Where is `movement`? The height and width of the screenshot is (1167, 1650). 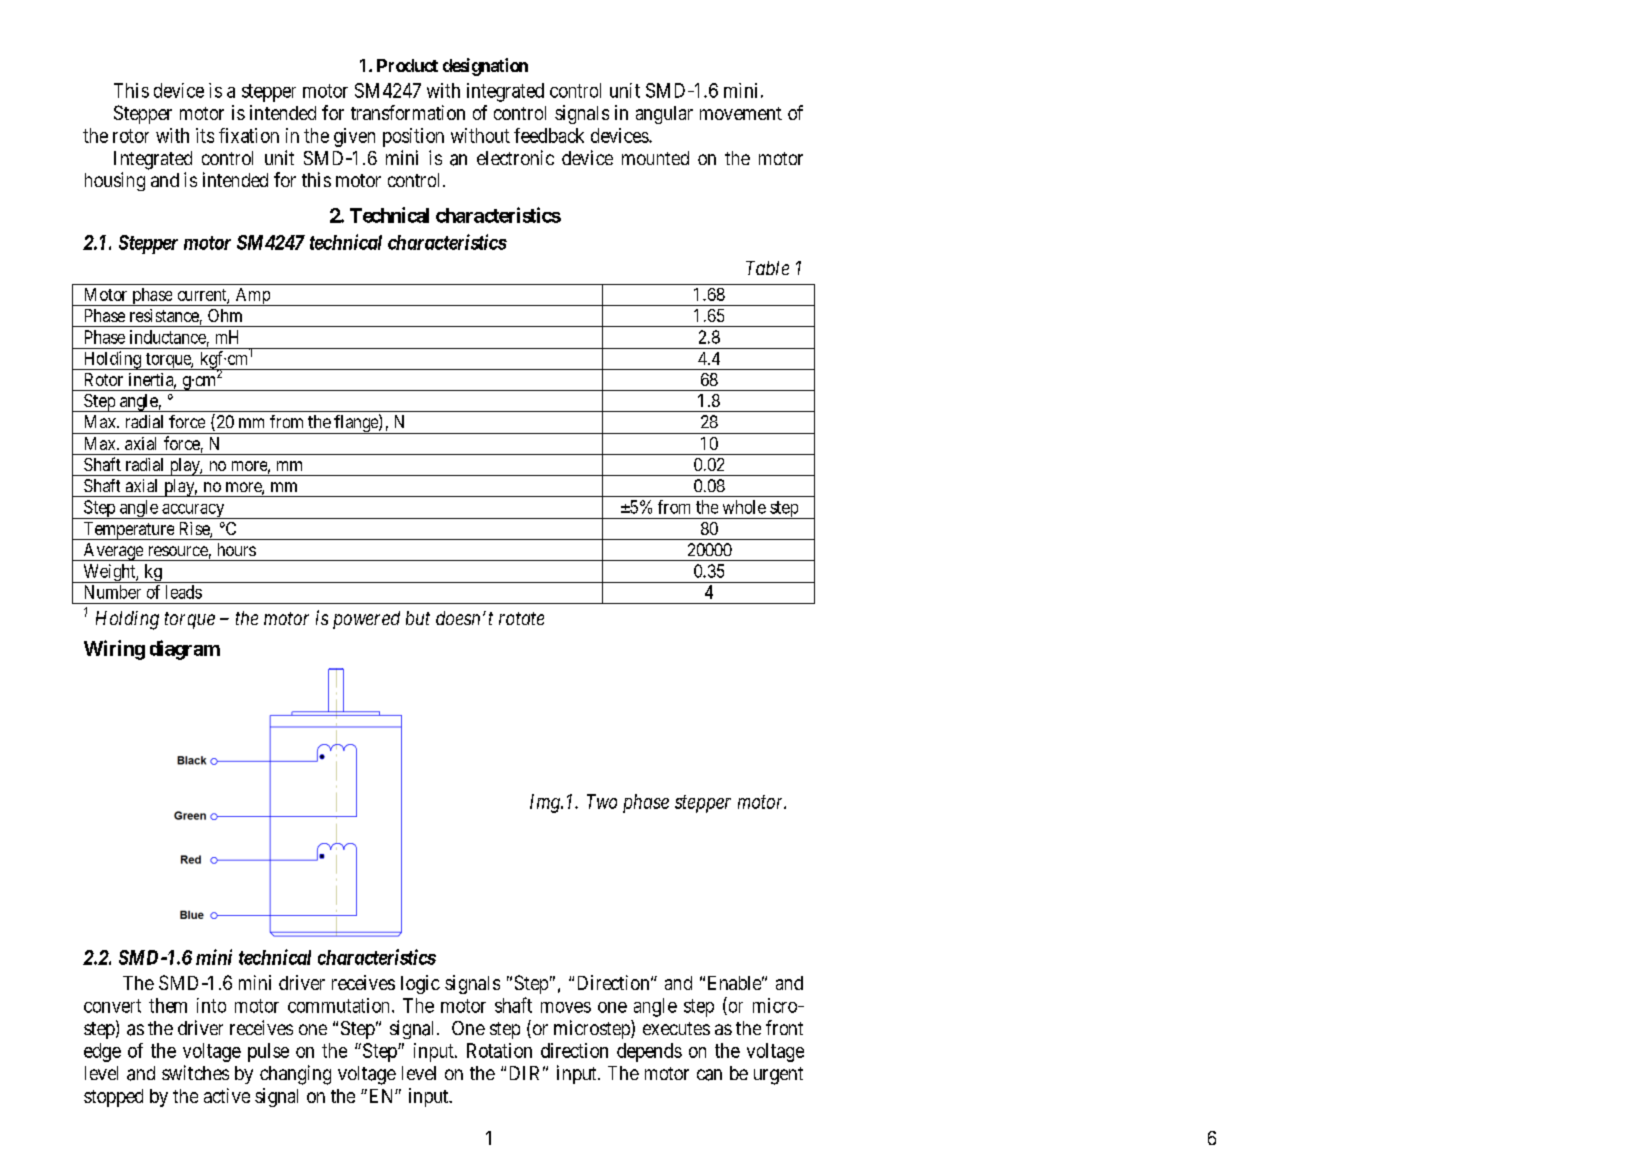
movement is located at coordinates (741, 113).
